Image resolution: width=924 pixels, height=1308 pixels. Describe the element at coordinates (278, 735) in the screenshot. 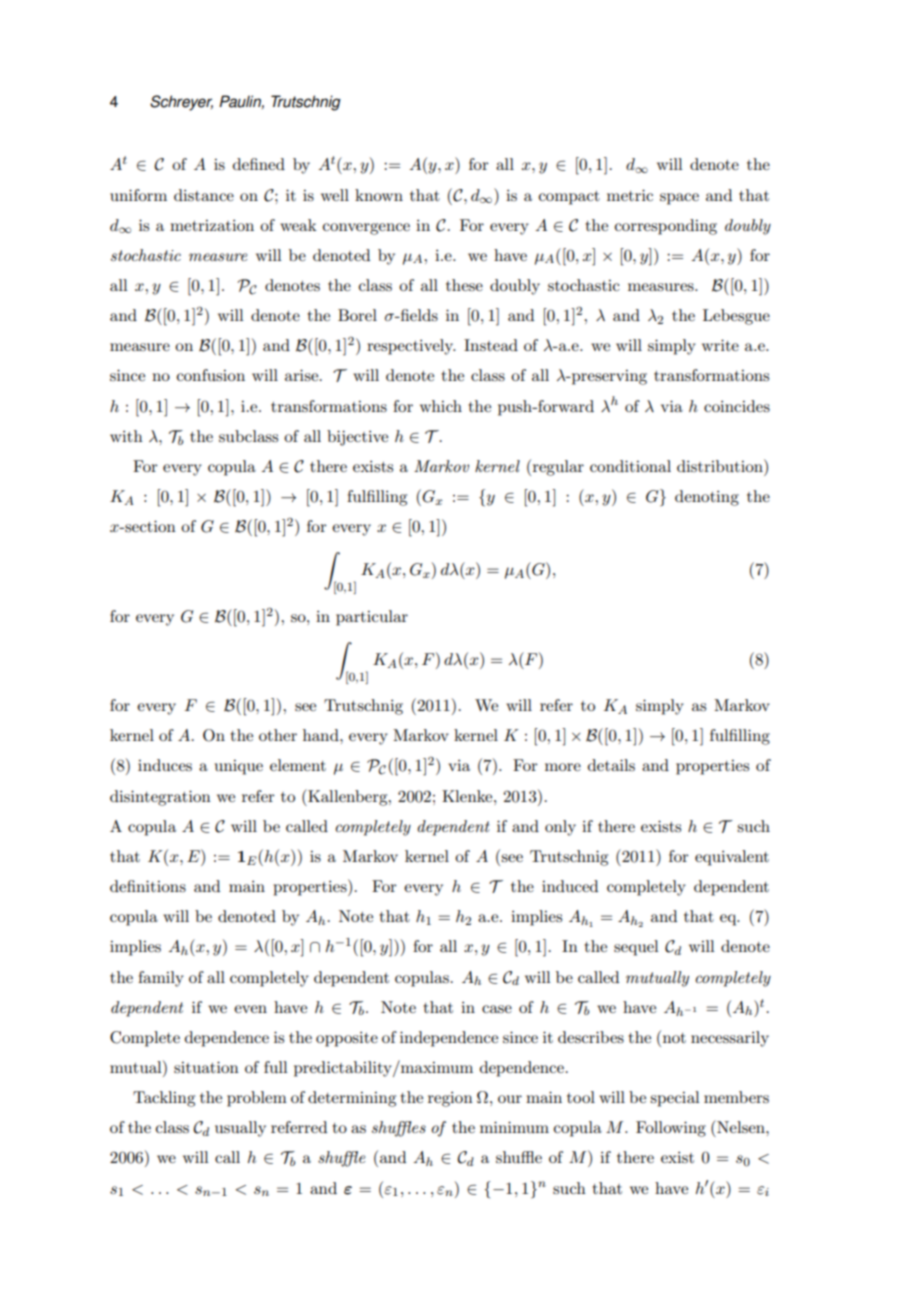

I see `other` at that location.
